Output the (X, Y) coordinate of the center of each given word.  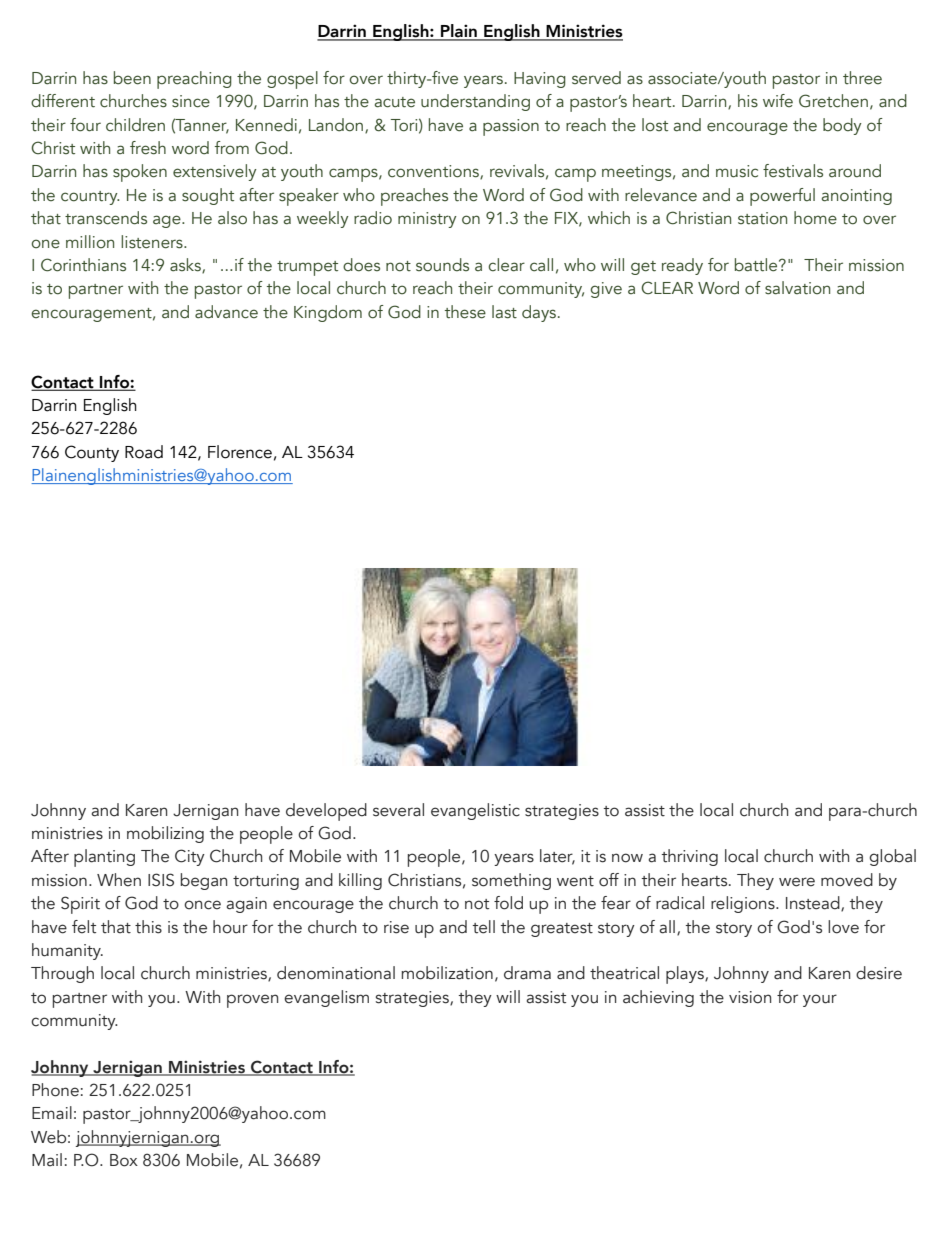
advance (226, 312)
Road (144, 452)
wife (778, 100)
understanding (475, 102)
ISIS (161, 880)
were (797, 882)
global (892, 857)
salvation (797, 288)
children (135, 125)
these (465, 312)
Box (124, 1160)
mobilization (447, 973)
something (511, 881)
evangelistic (475, 811)
